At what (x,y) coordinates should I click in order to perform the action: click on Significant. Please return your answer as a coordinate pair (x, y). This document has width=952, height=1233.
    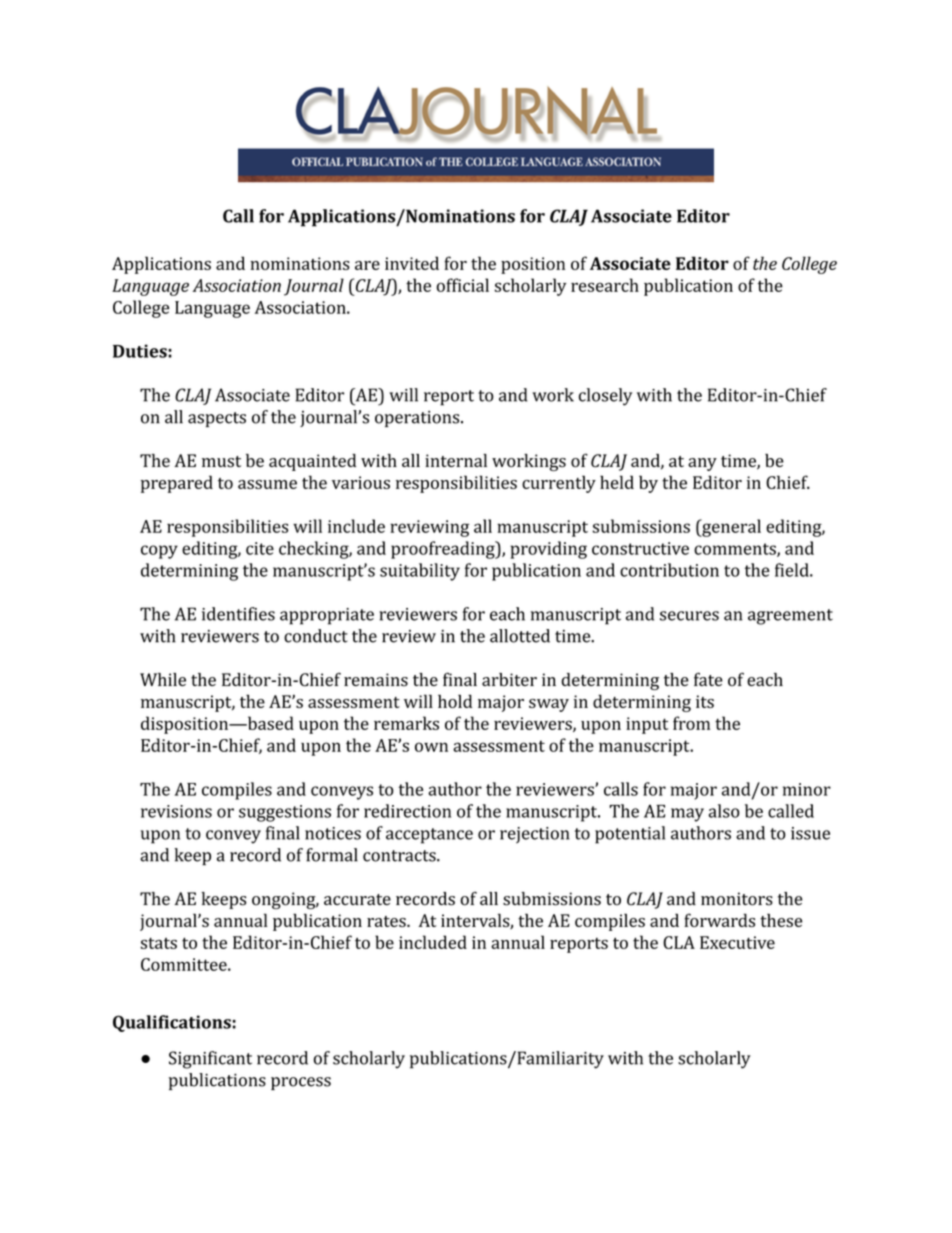
    Looking at the image, I should click on (210, 1060).
